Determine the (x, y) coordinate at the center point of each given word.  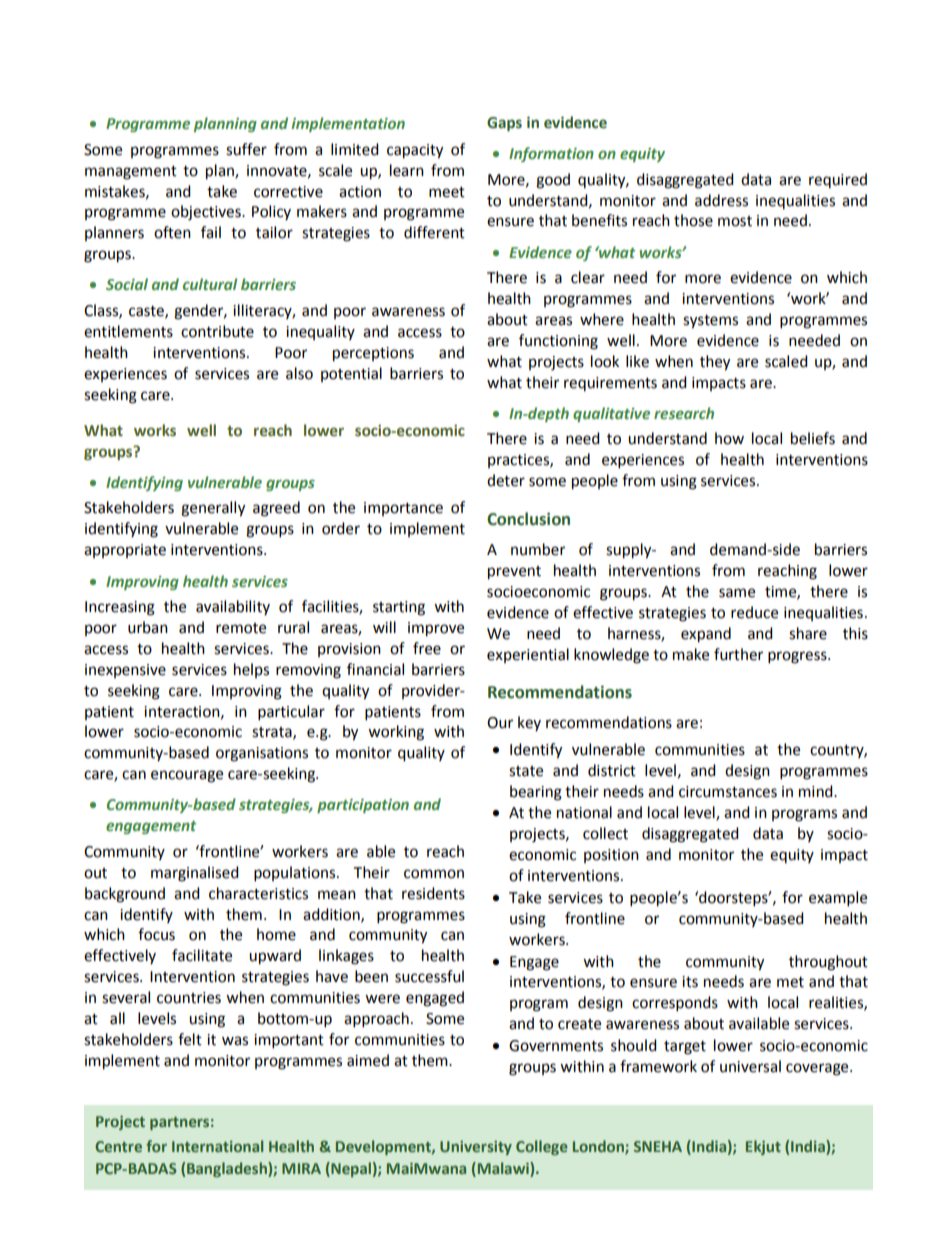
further (738, 654)
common (434, 874)
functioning (558, 342)
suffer (246, 149)
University (476, 1148)
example (838, 899)
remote (241, 628)
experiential (528, 655)
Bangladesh (228, 1169)
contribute (217, 331)
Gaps (504, 124)
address (721, 200)
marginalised (195, 874)
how (729, 438)
